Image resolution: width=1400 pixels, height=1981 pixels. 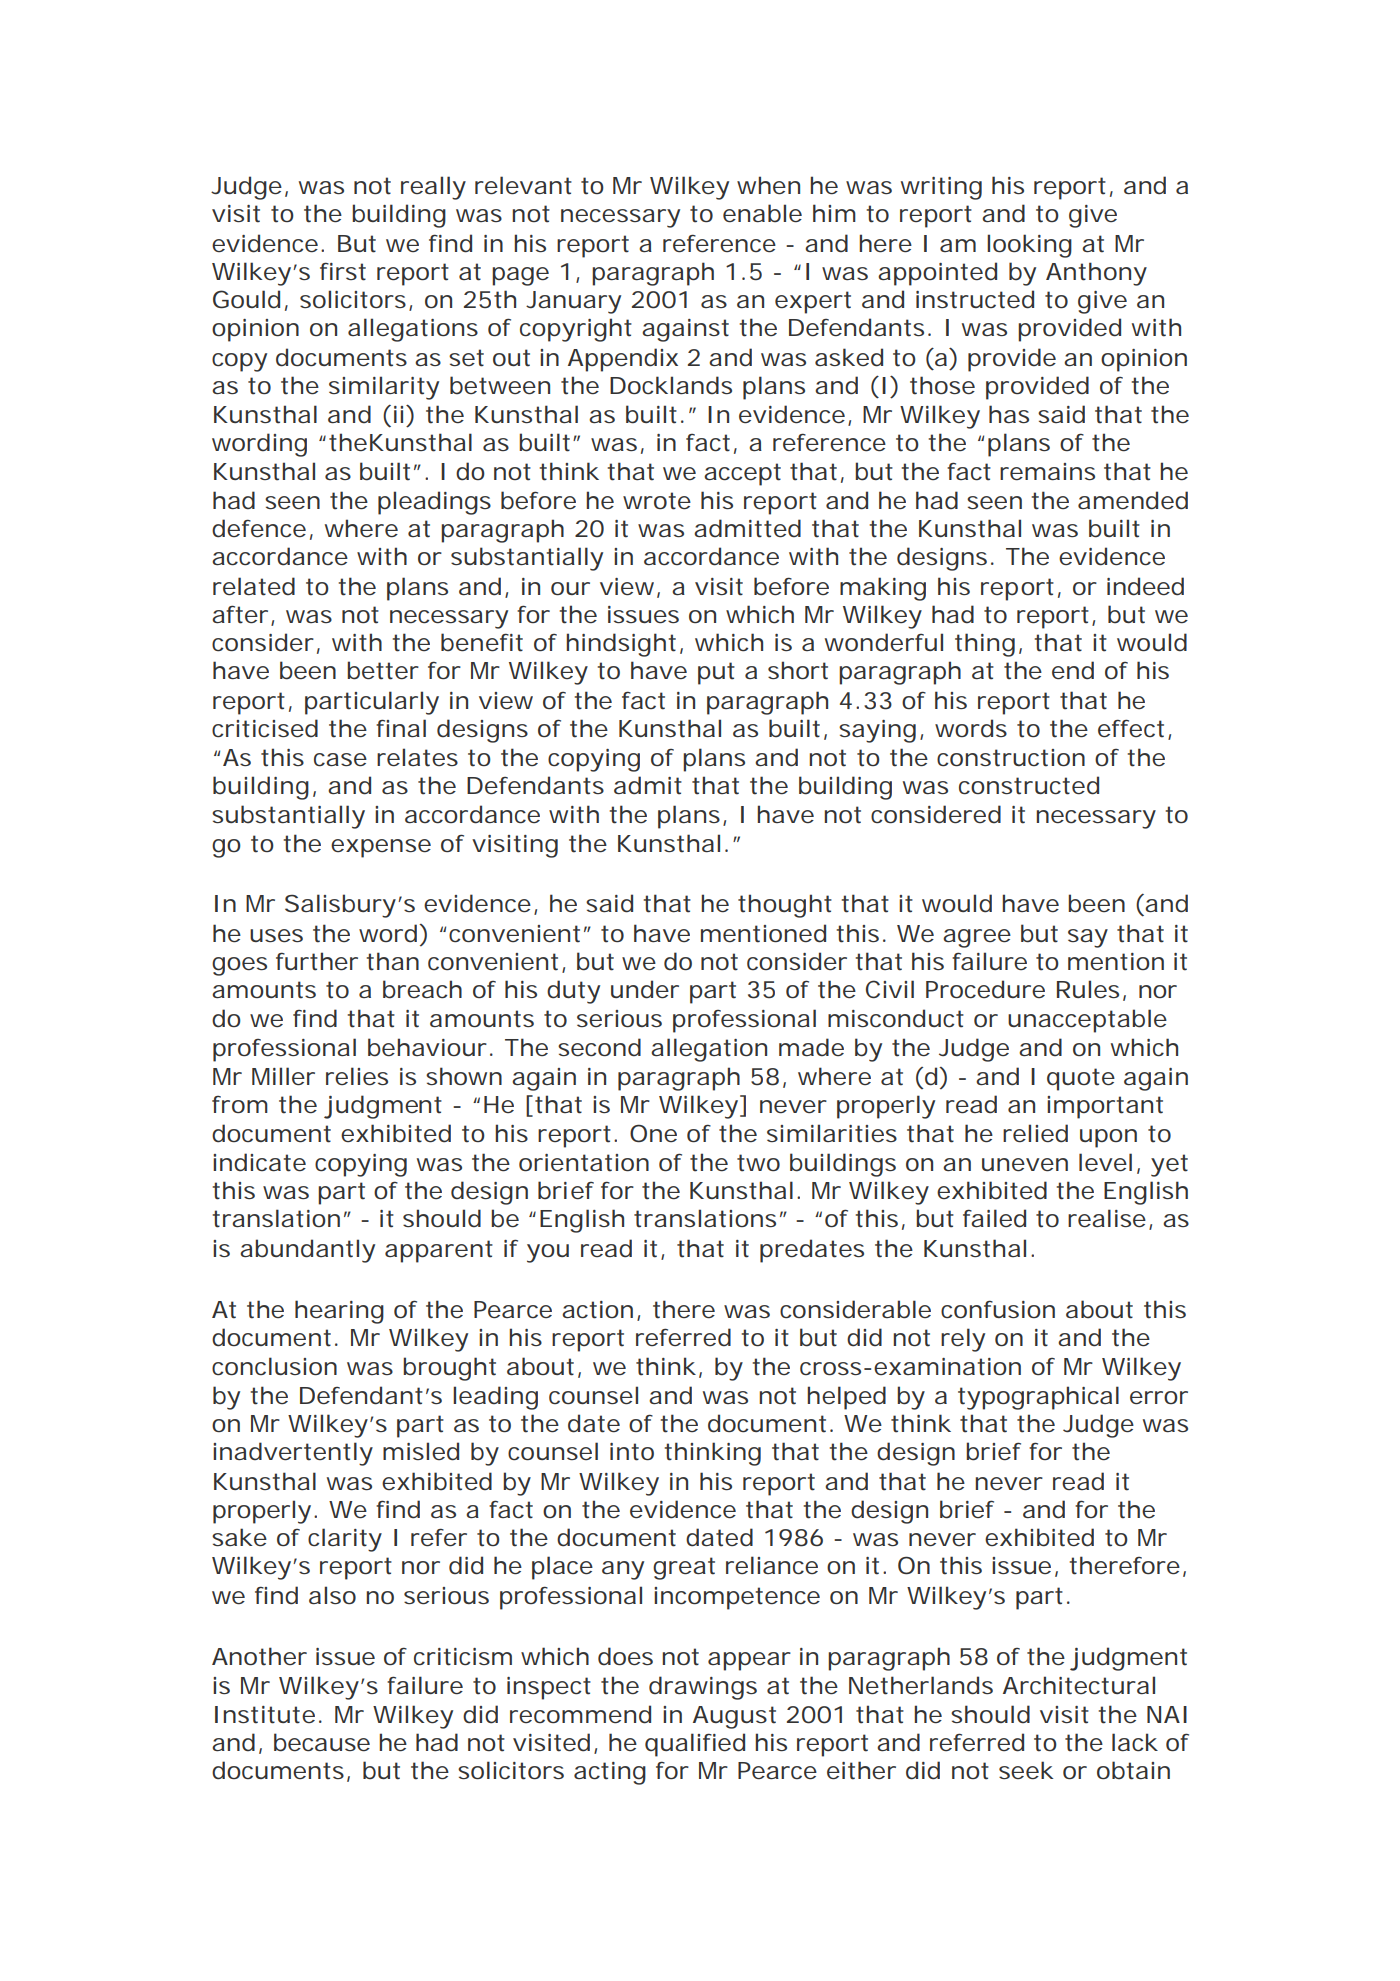 What do you see at coordinates (716, 673) in the screenshot?
I see `put` at bounding box center [716, 673].
